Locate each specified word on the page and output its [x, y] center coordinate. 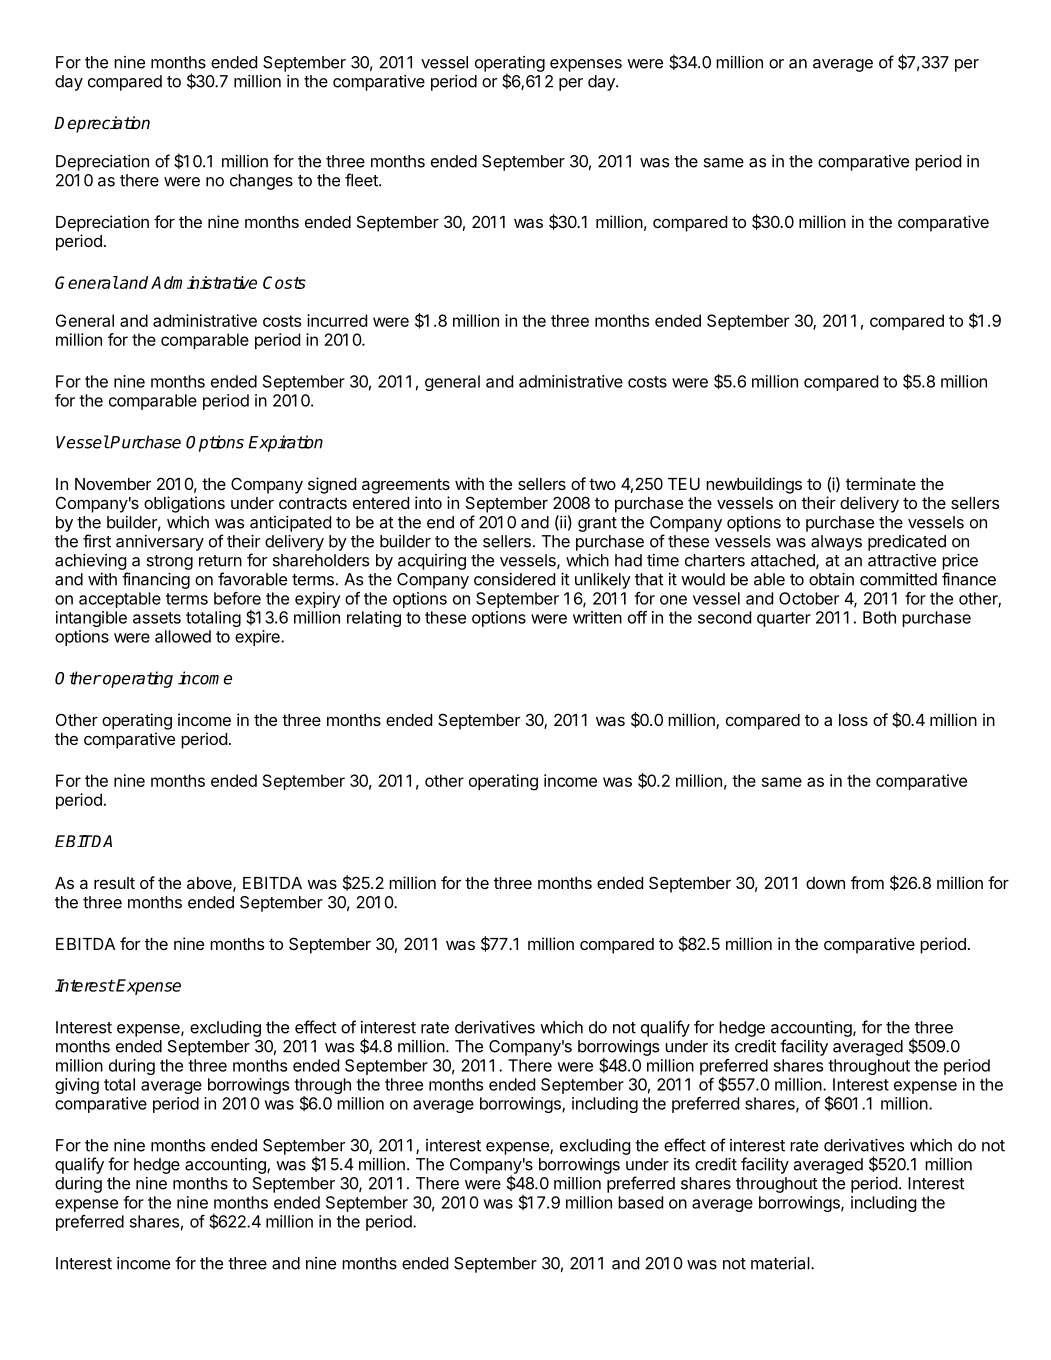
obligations [184, 504]
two [602, 484]
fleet [362, 180]
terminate [881, 483]
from [867, 882]
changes [261, 182]
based [640, 1202]
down [825, 883]
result [114, 883]
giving [77, 1086]
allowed [183, 636]
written [597, 617]
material [780, 1263]
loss [853, 720]
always [836, 543]
